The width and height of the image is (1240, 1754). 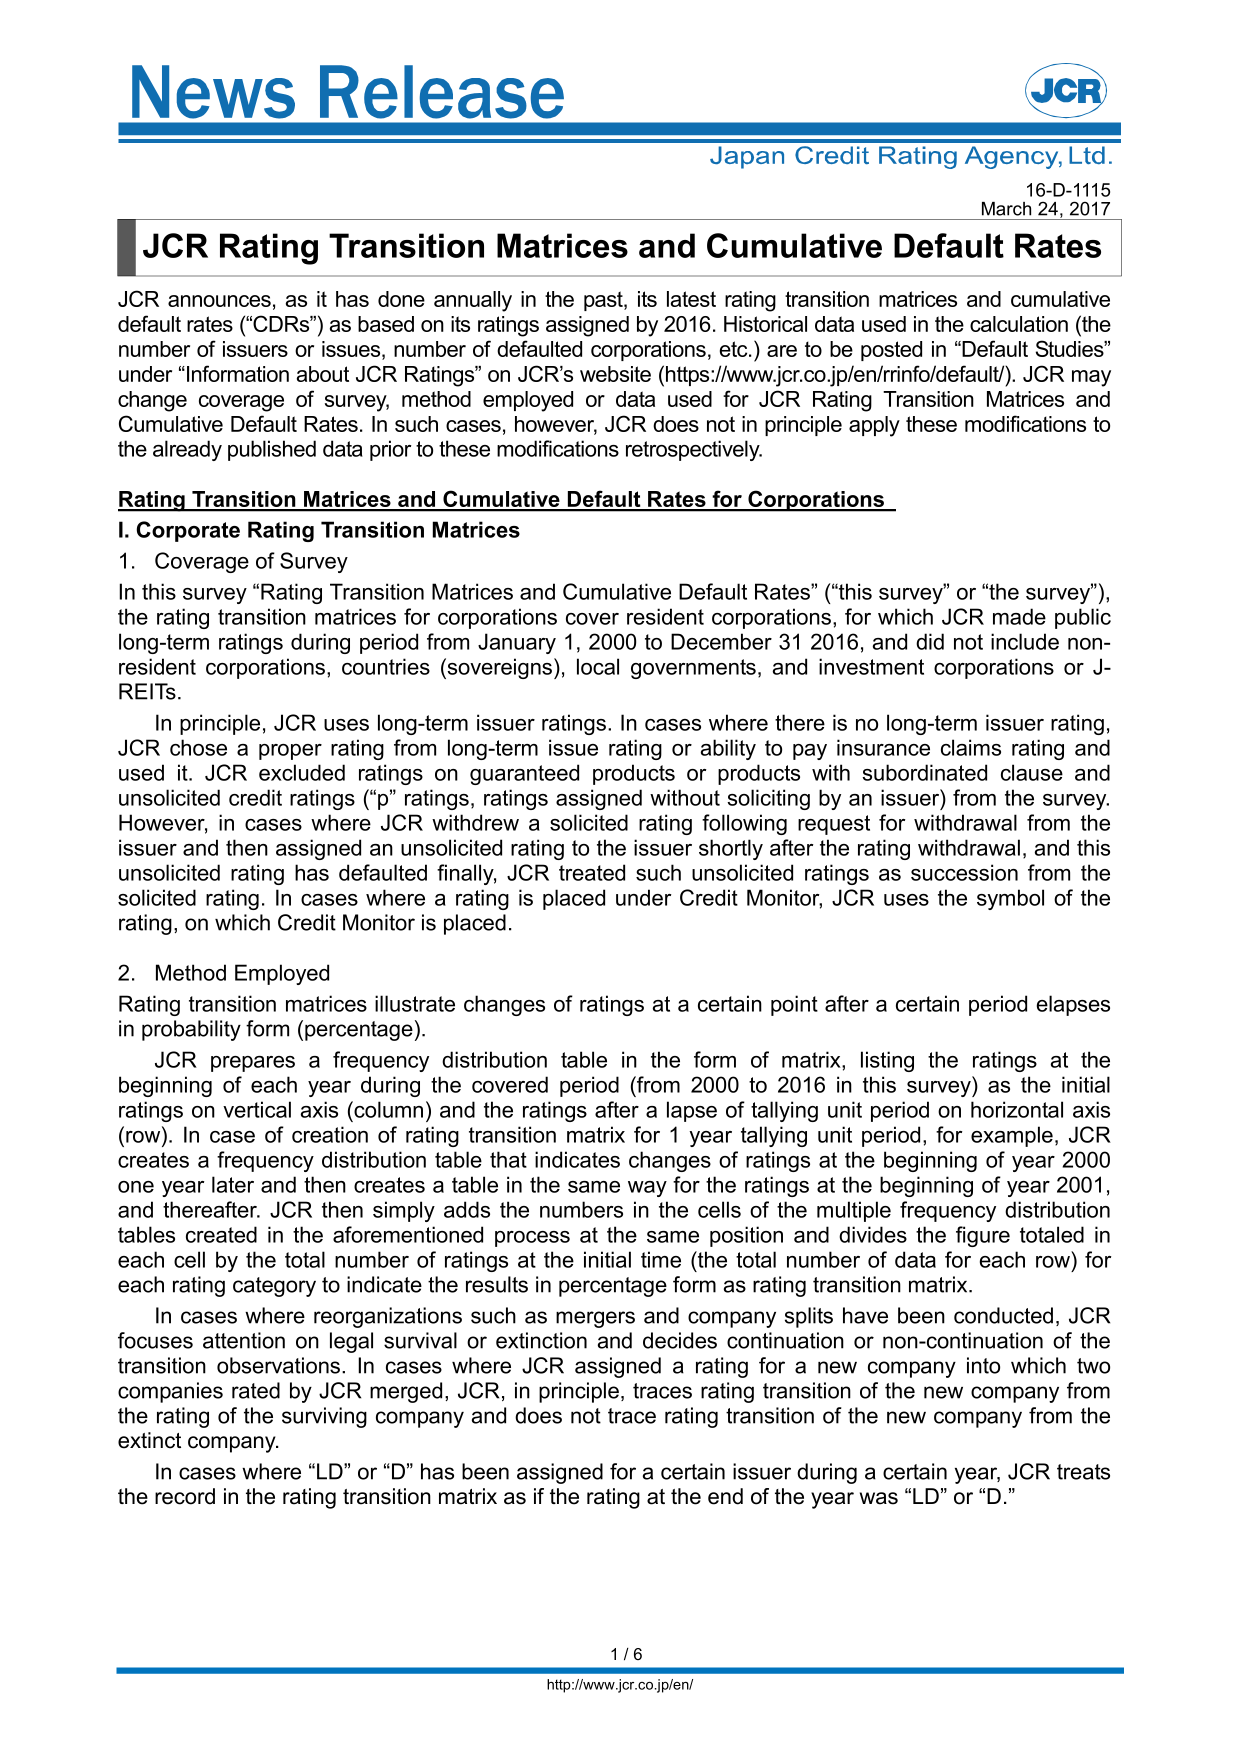 What do you see at coordinates (221, 1234) in the image?
I see `created` at bounding box center [221, 1234].
